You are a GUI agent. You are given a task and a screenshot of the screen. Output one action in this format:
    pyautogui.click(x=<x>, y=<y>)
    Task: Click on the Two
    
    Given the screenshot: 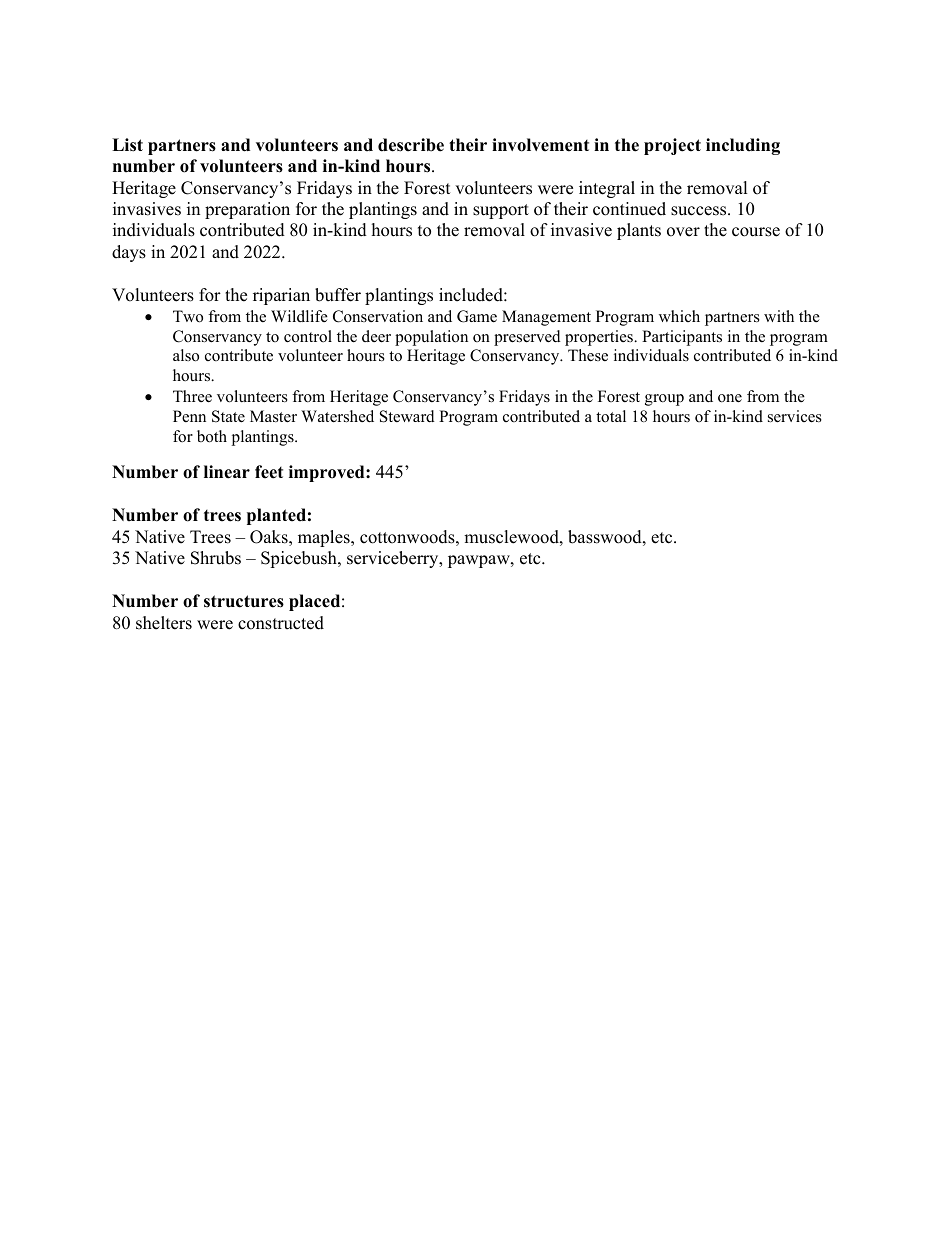 What is the action you would take?
    pyautogui.click(x=188, y=316)
